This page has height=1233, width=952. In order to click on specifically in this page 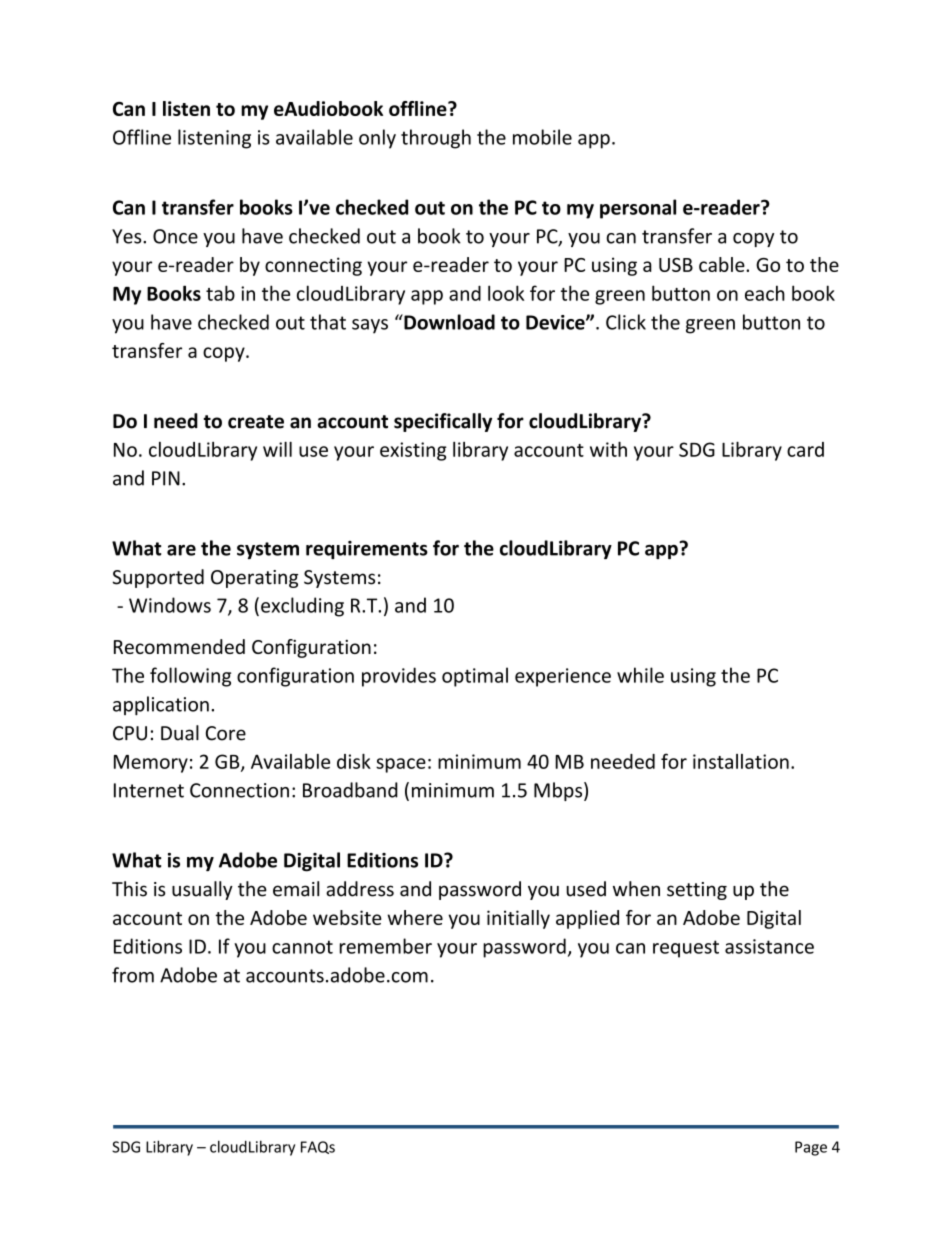, I will do `click(443, 422)`.
